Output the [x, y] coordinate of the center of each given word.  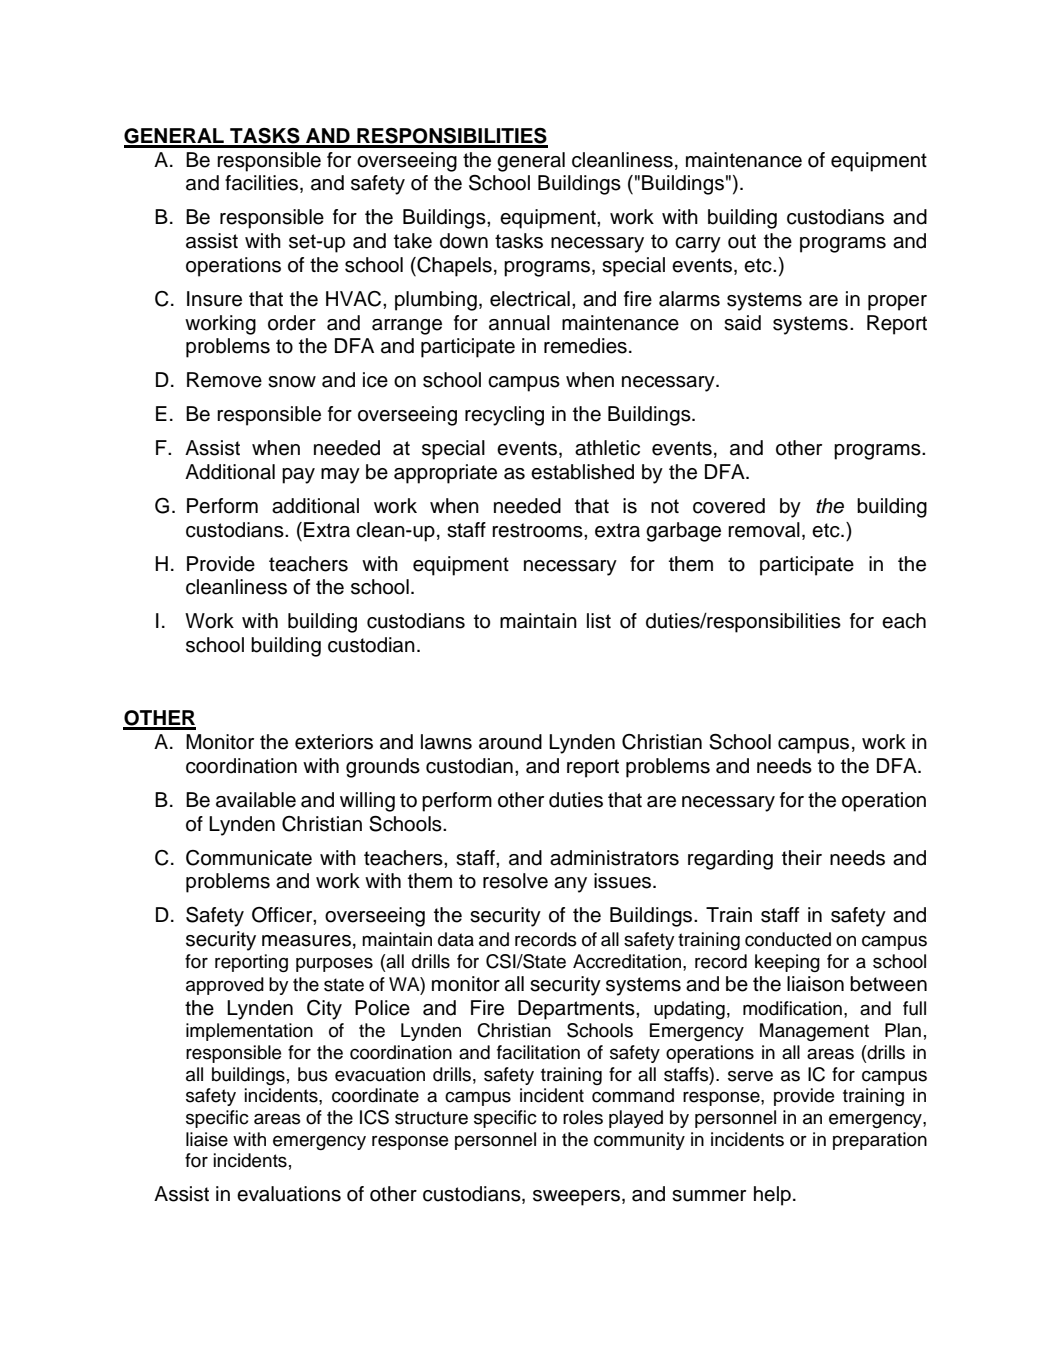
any [570, 885]
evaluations [289, 1194]
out [742, 241]
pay [298, 476]
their [802, 858]
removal [764, 530]
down [464, 241]
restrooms [538, 530]
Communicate [249, 858]
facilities [263, 184]
